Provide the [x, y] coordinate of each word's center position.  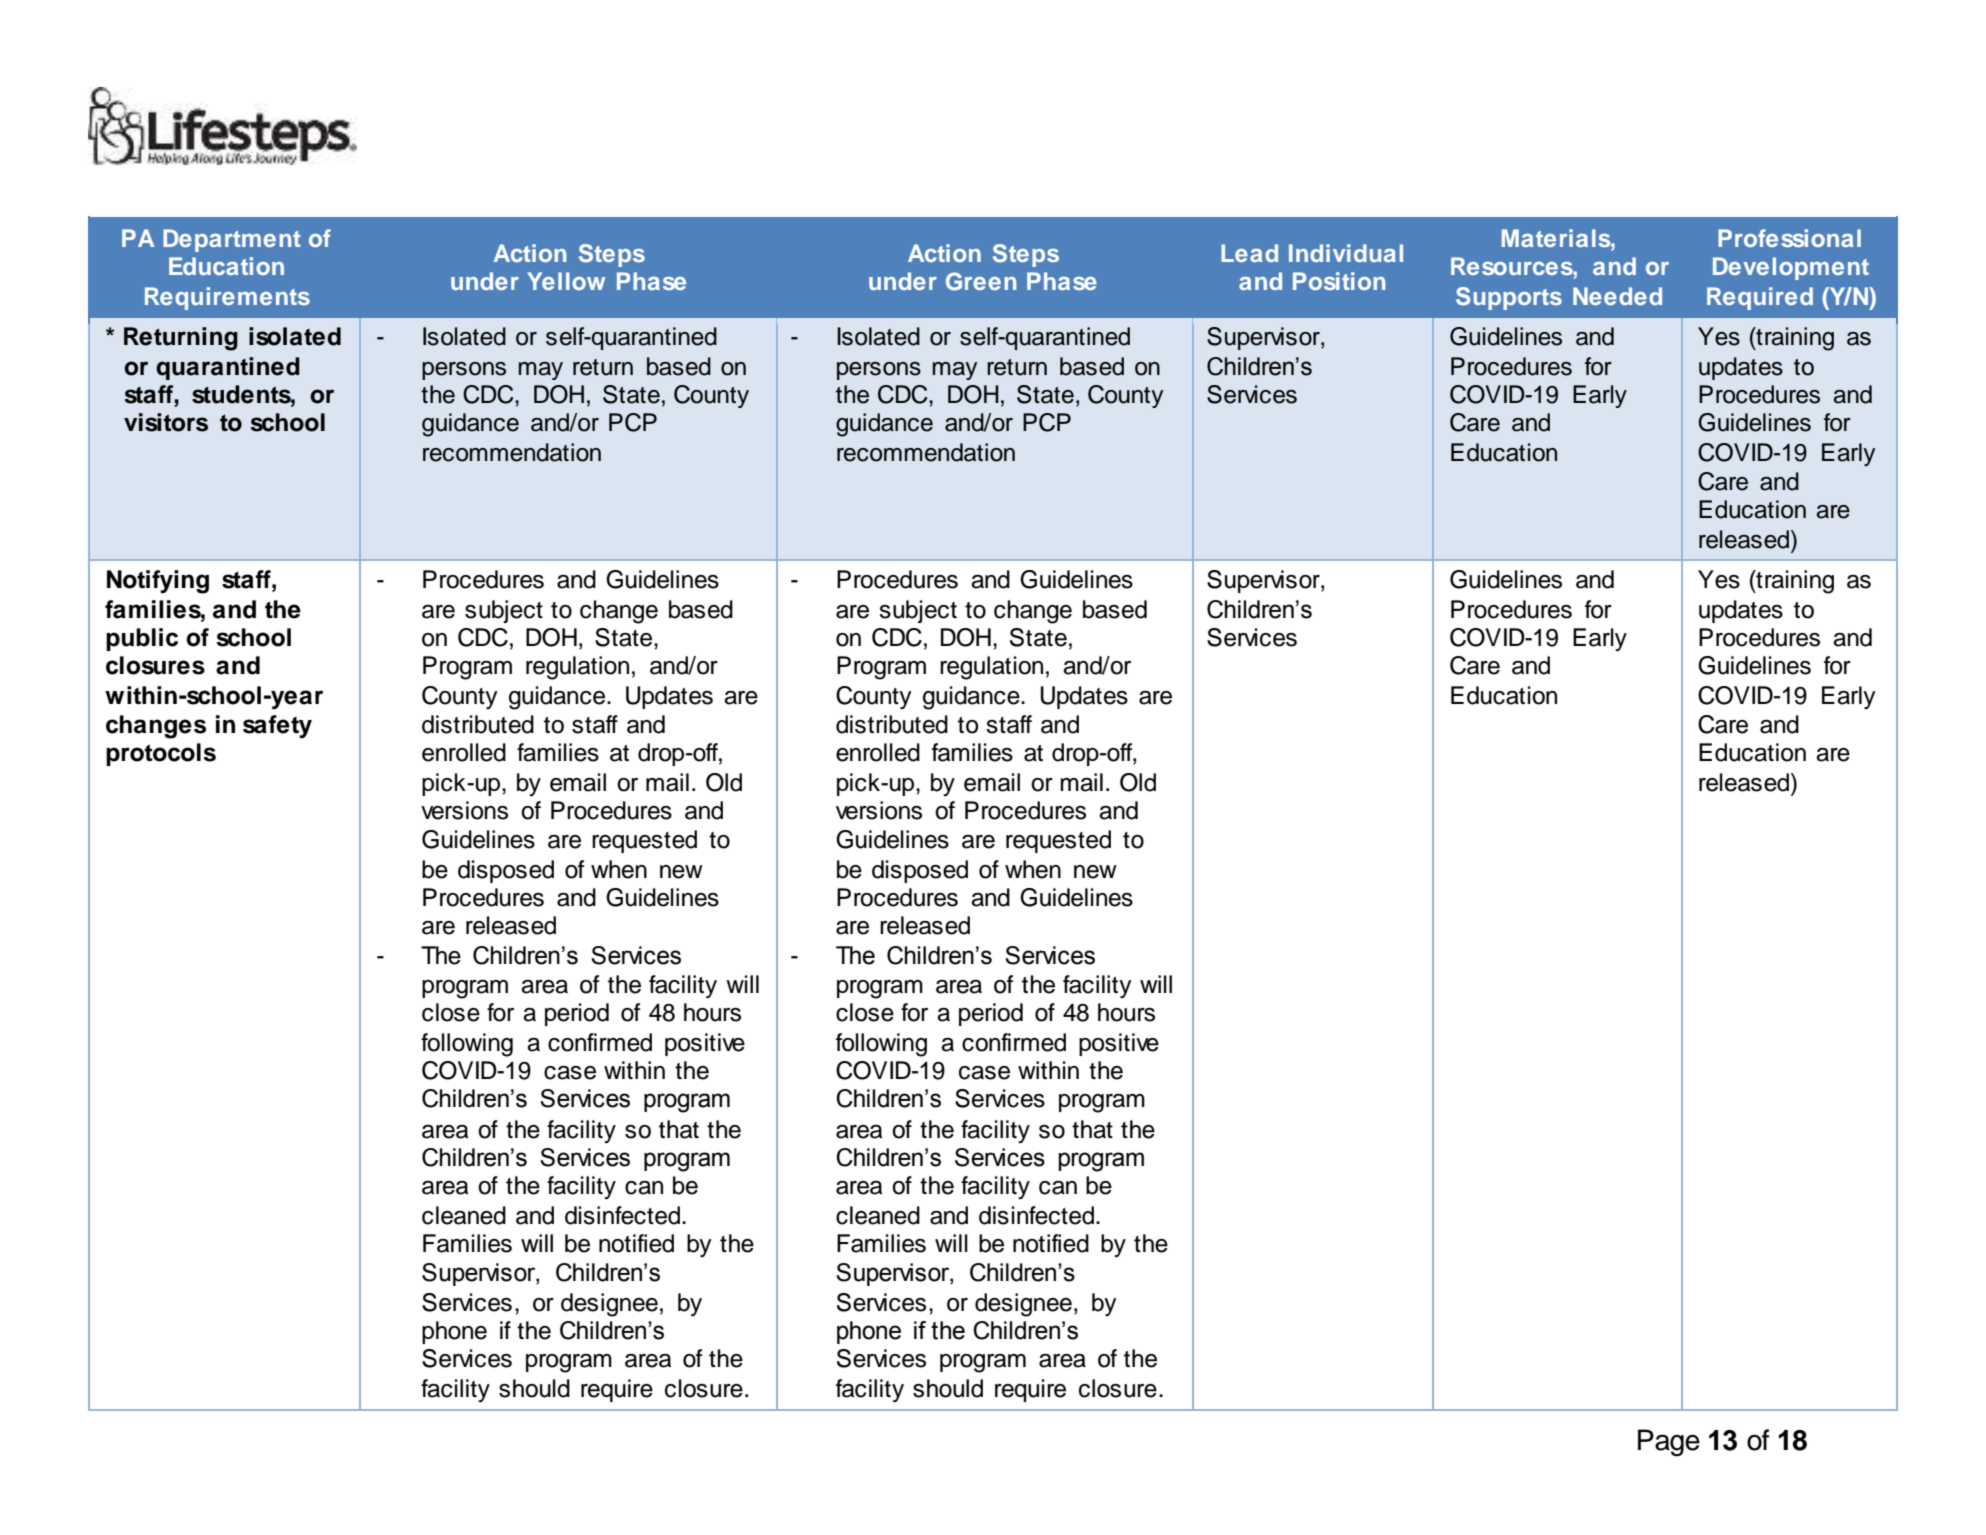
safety [277, 727]
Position [1339, 281]
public [142, 639]
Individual [1346, 253]
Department [232, 240]
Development [1791, 268]
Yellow [566, 281]
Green [981, 281]
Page [1669, 1443]
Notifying [158, 582]
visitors [166, 422]
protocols [161, 754]
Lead [1249, 253]
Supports [1509, 298]
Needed [1617, 296]
